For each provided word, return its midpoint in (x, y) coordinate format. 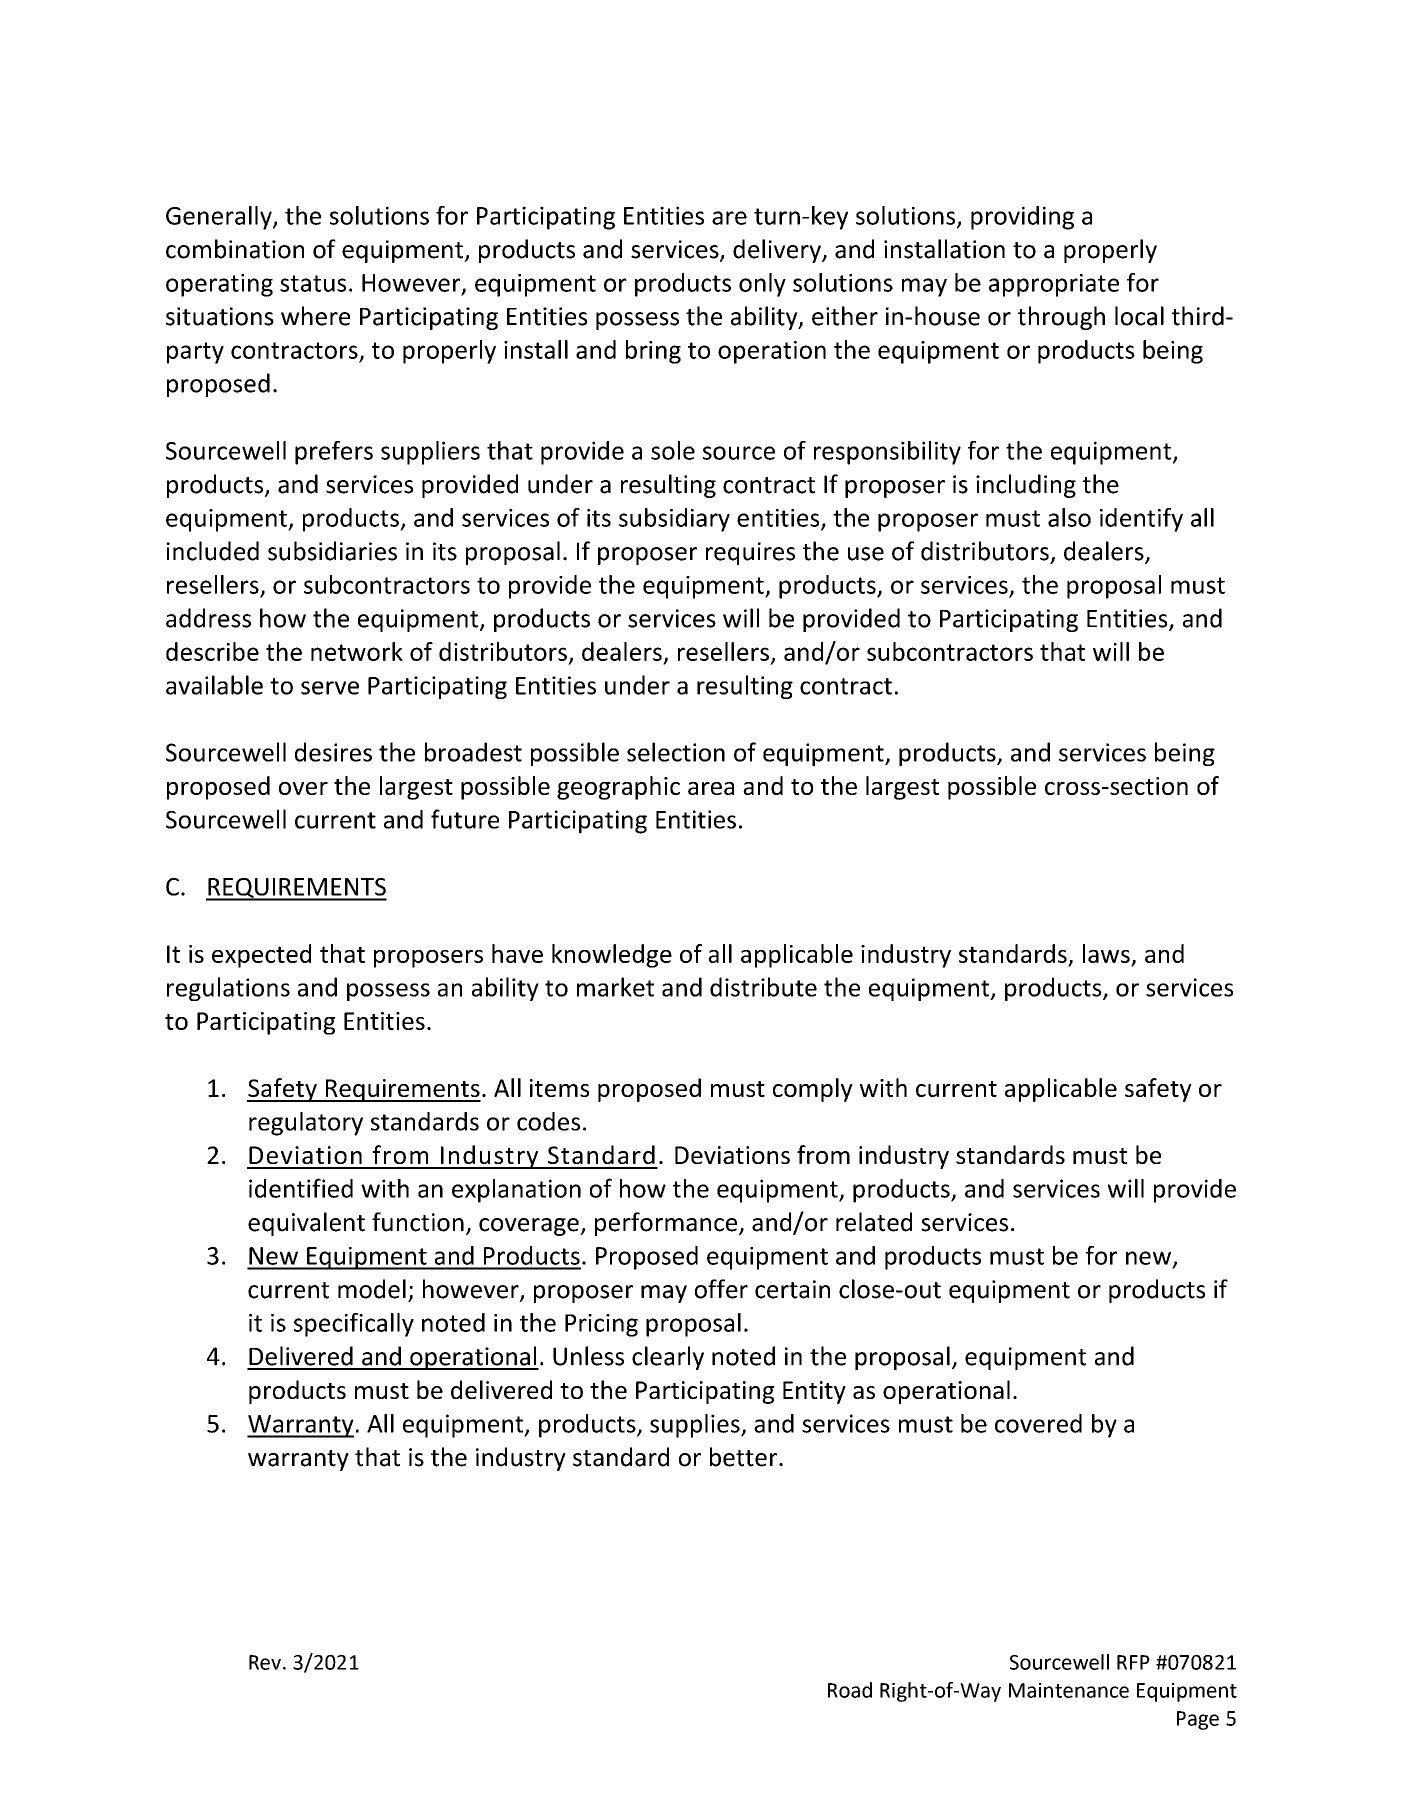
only (762, 285)
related (874, 1222)
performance (666, 1224)
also (1069, 517)
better (745, 1457)
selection (676, 752)
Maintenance (1069, 1690)
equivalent (306, 1224)
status (313, 283)
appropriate (1054, 285)
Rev (265, 1662)
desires (333, 752)
